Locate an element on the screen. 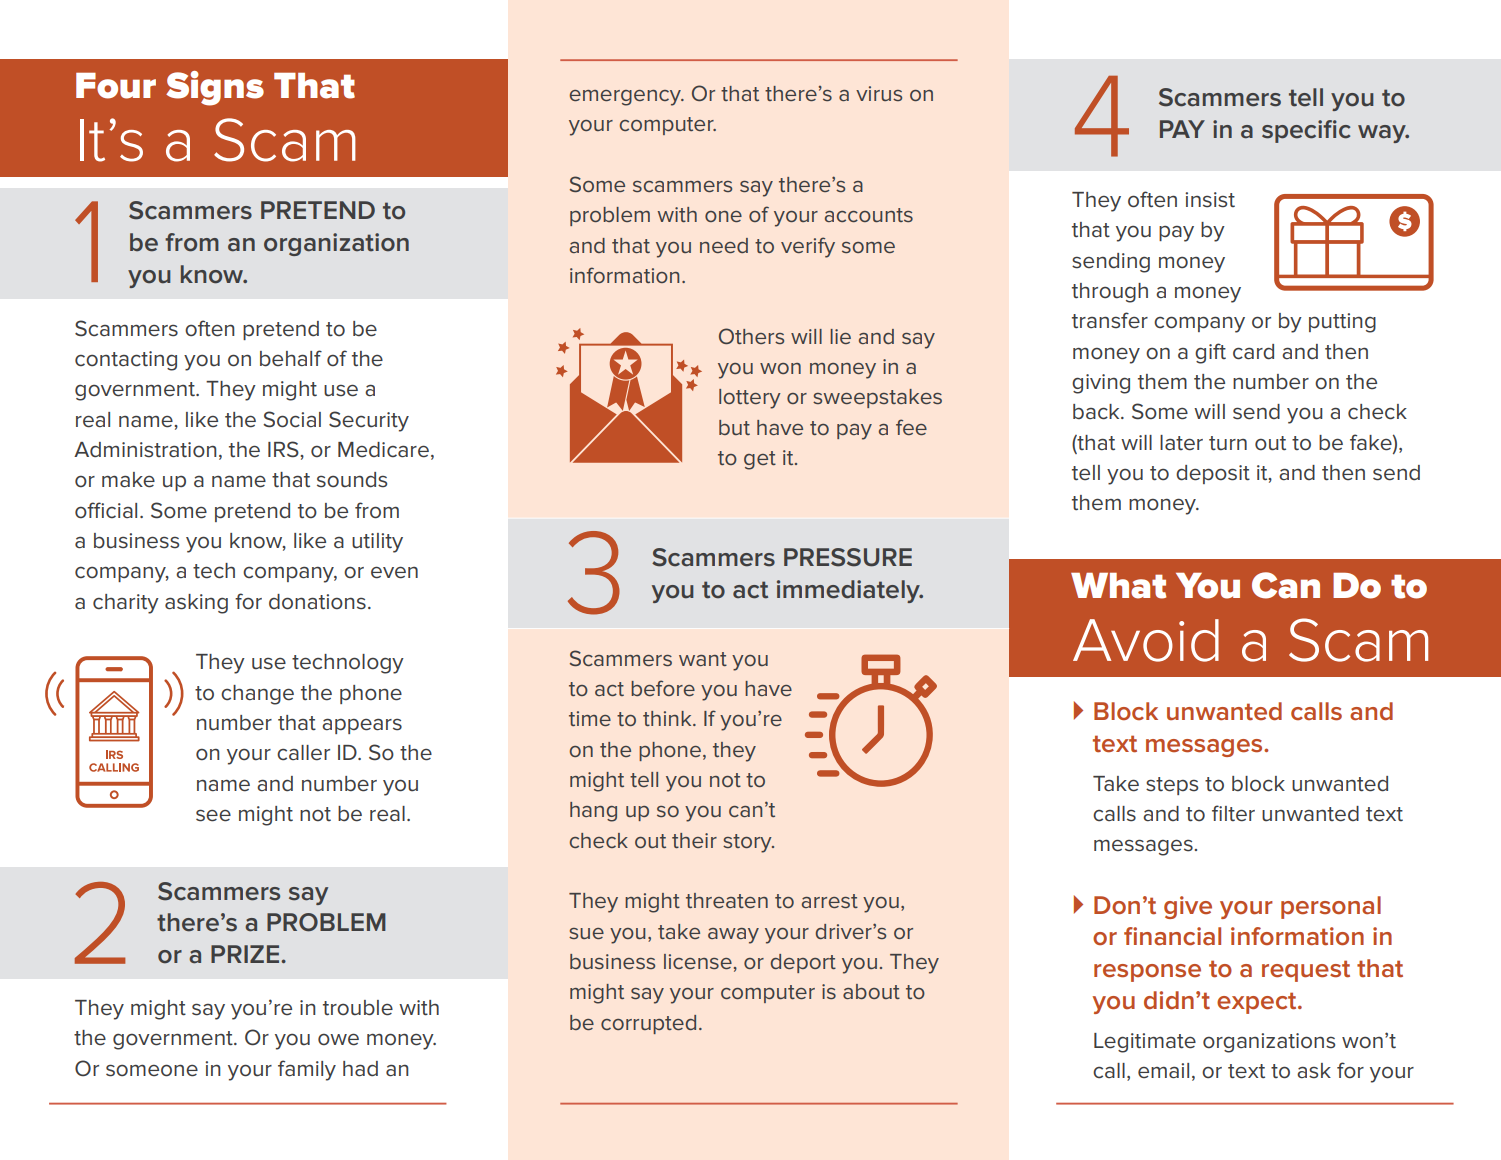  specific is located at coordinates (1306, 131).
